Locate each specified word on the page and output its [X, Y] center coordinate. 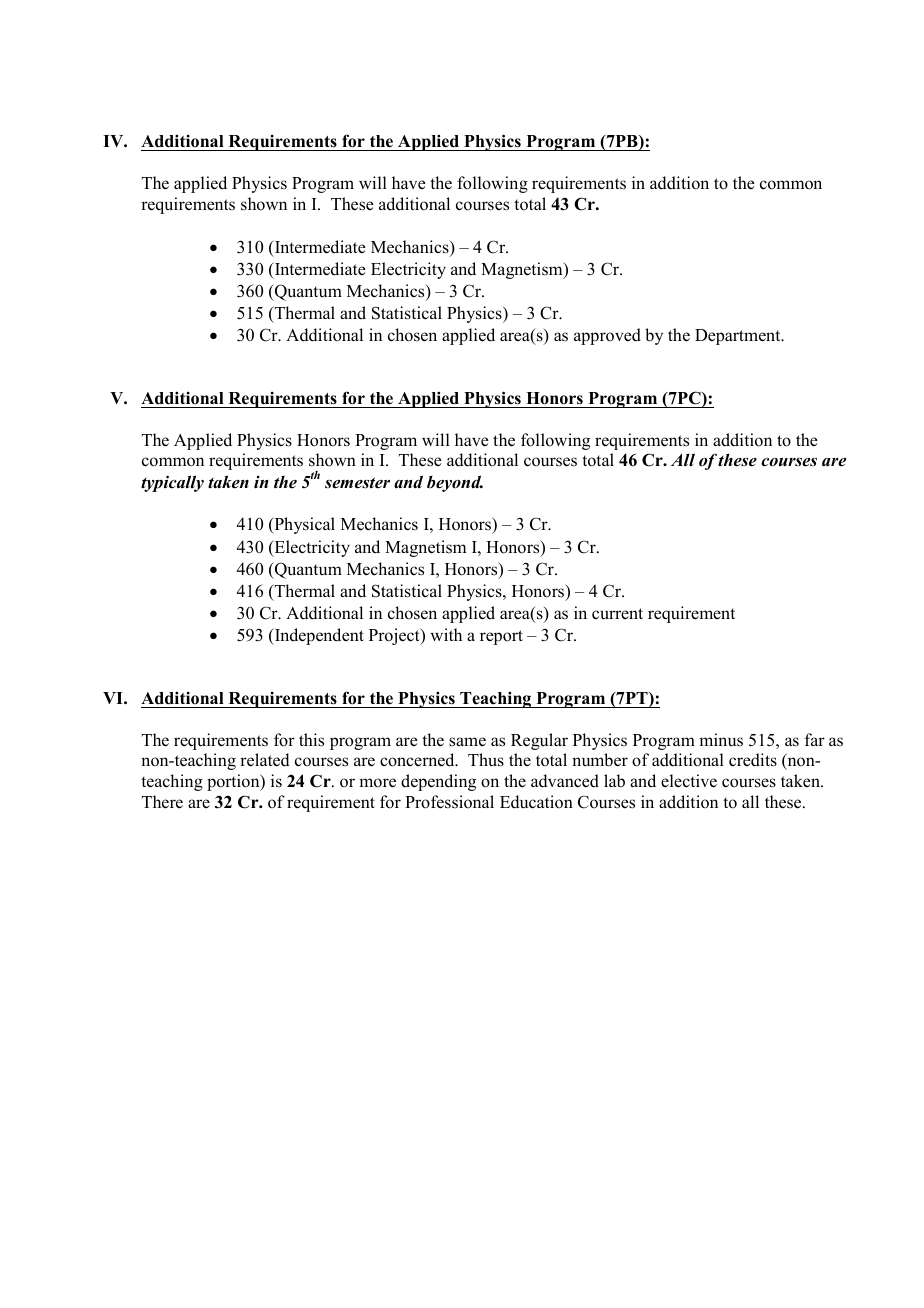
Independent [318, 636]
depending [438, 782]
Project [395, 636]
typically [172, 483]
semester [357, 483]
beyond [455, 483]
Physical [303, 525]
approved [607, 336]
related [265, 760]
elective [689, 781]
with [446, 634]
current [617, 614]
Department [739, 337]
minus [721, 740]
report [501, 637]
